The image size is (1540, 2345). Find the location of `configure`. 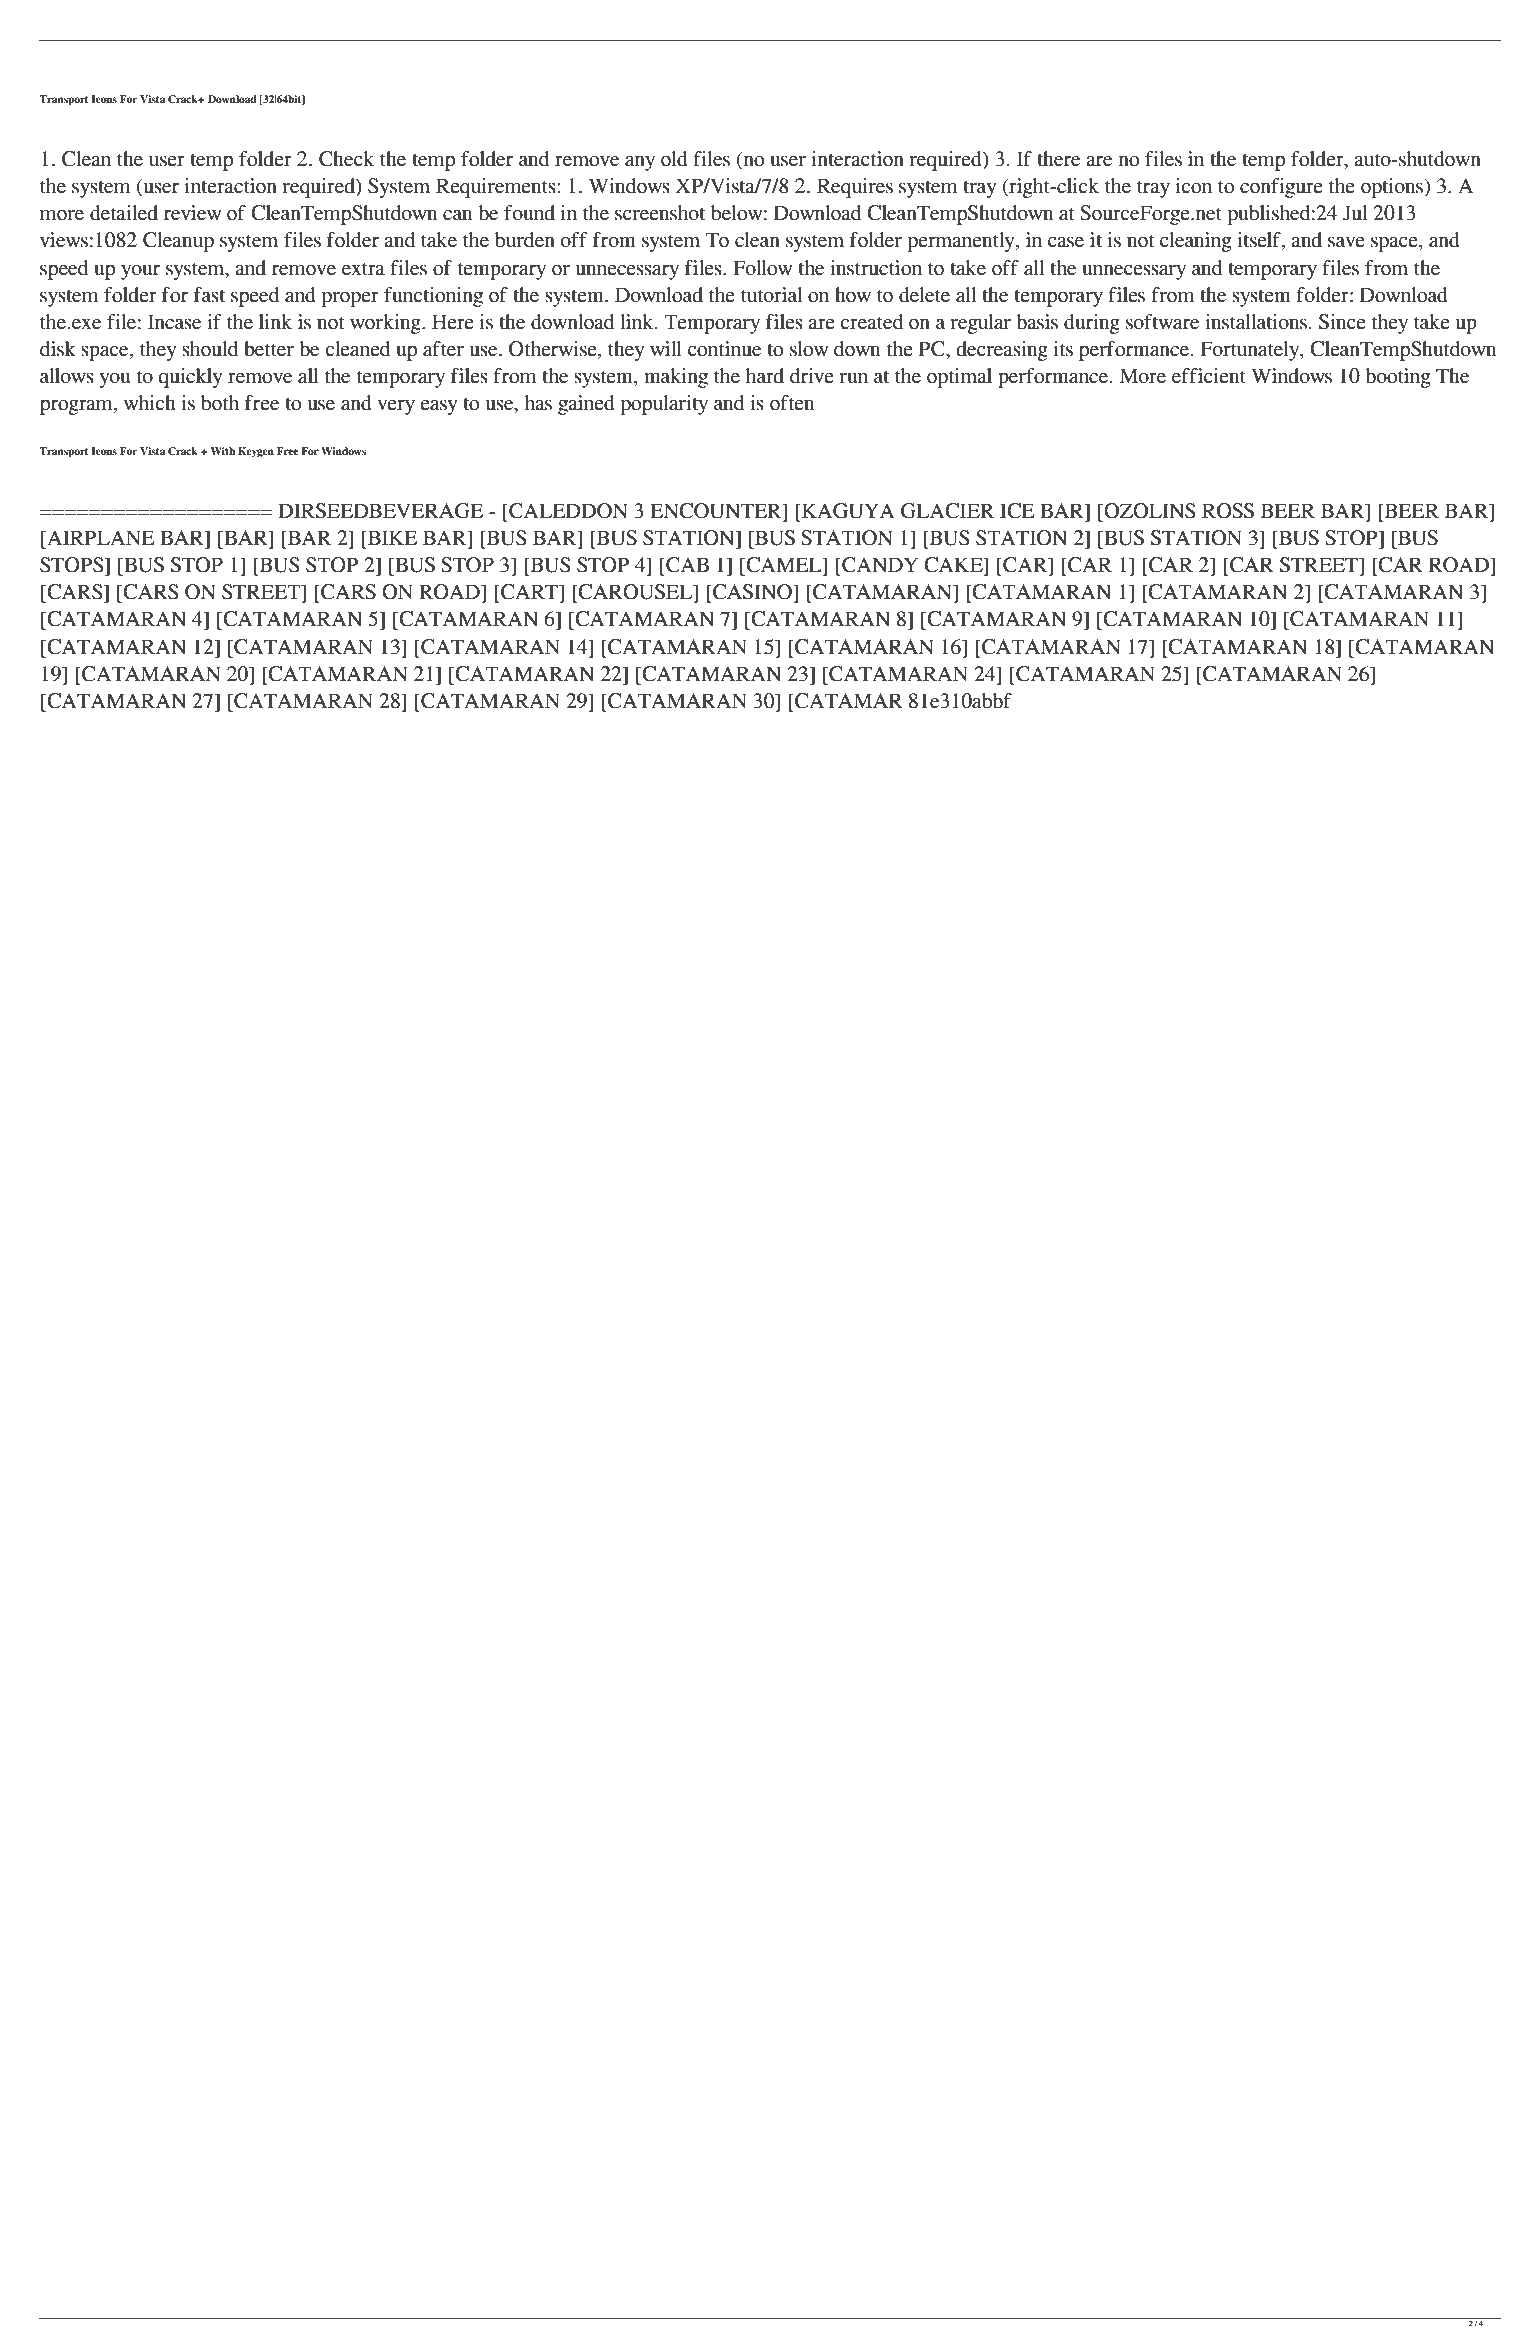

configure is located at coordinates (1281, 188).
